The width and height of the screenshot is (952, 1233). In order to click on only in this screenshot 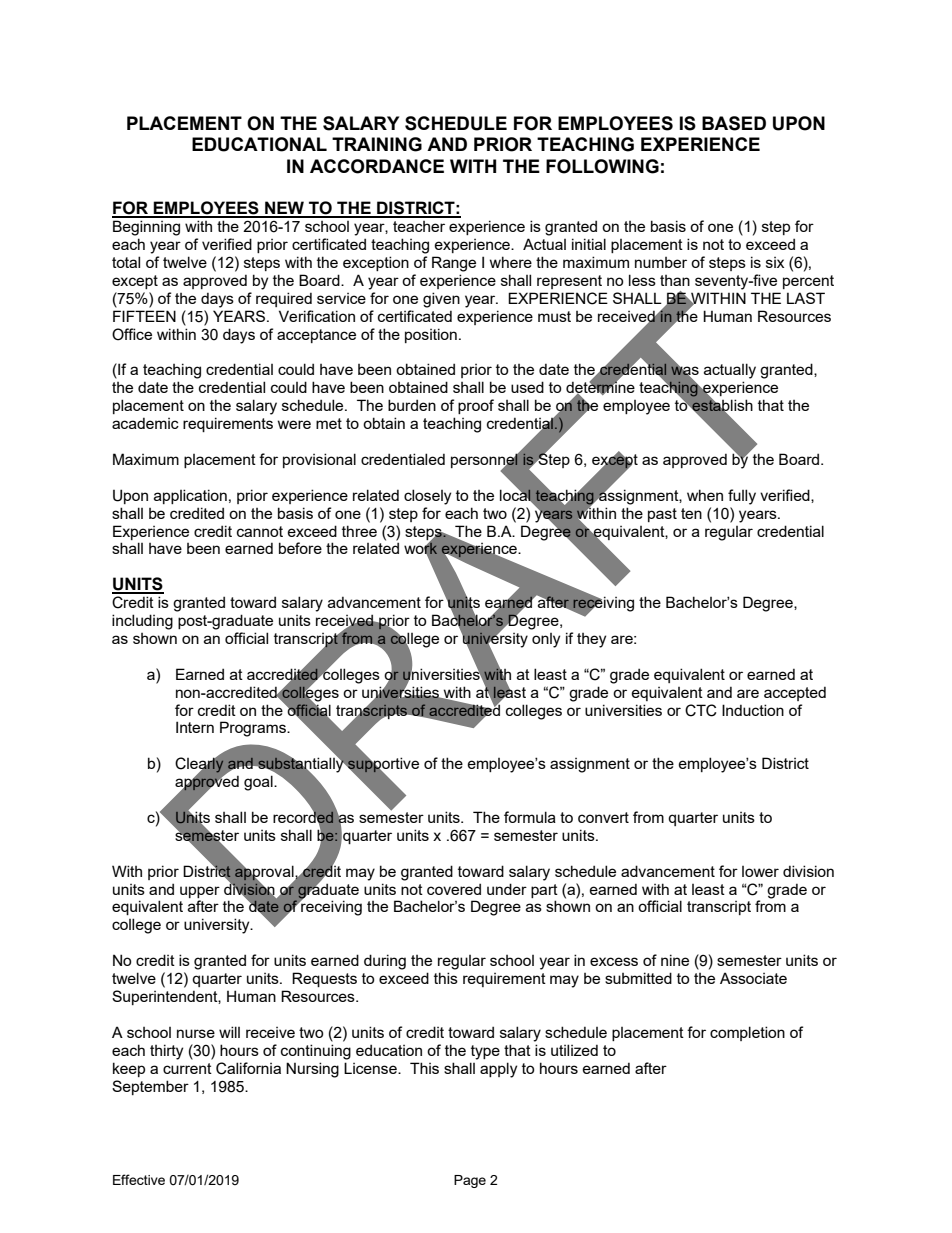, I will do `click(546, 640)`.
